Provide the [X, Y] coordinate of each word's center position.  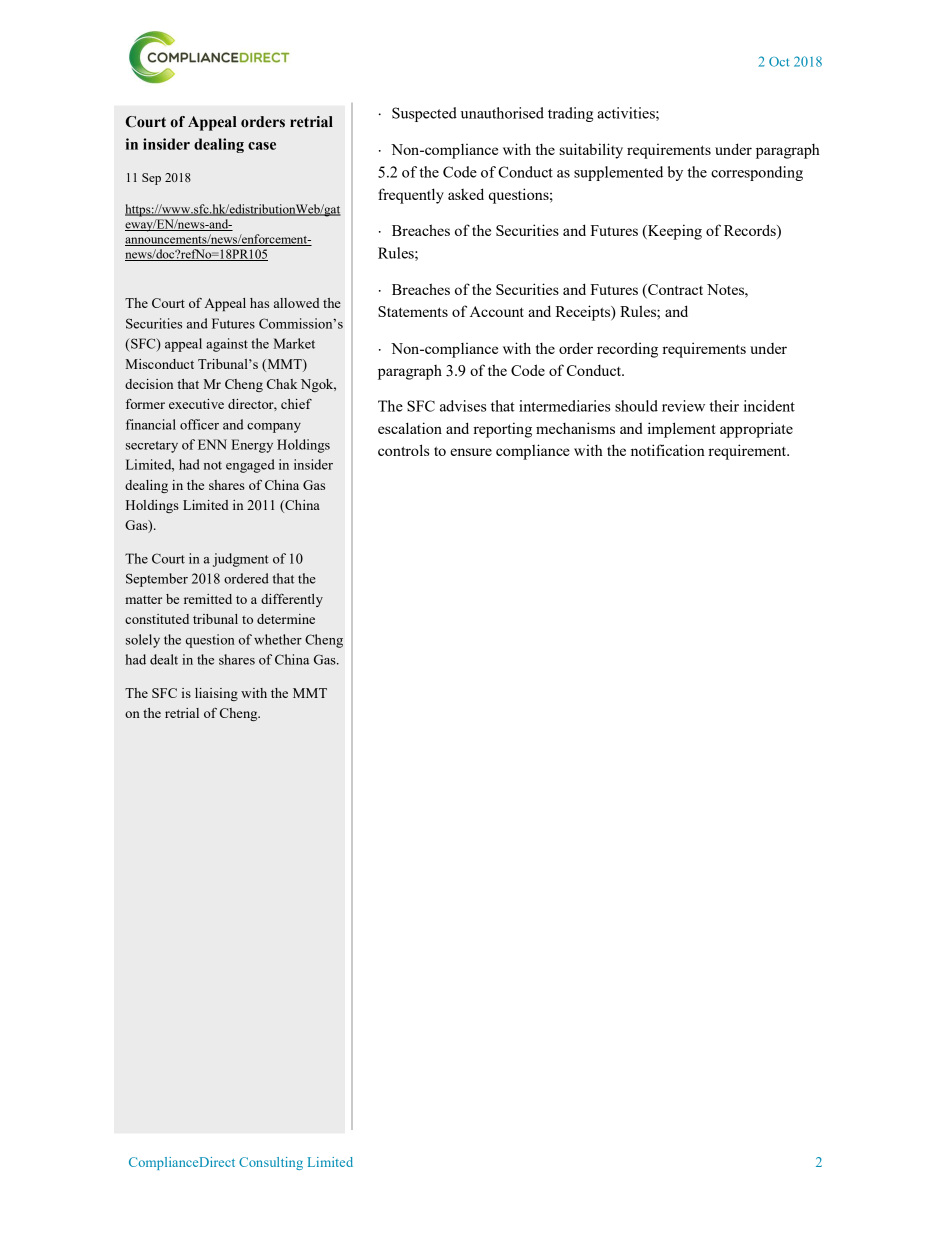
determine [286, 619]
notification [668, 450]
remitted [208, 599]
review [683, 406]
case [262, 146]
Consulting [271, 1163]
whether [278, 639]
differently [292, 600]
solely [143, 641]
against [227, 345]
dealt [164, 659]
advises [463, 406]
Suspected [424, 114]
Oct [779, 62]
